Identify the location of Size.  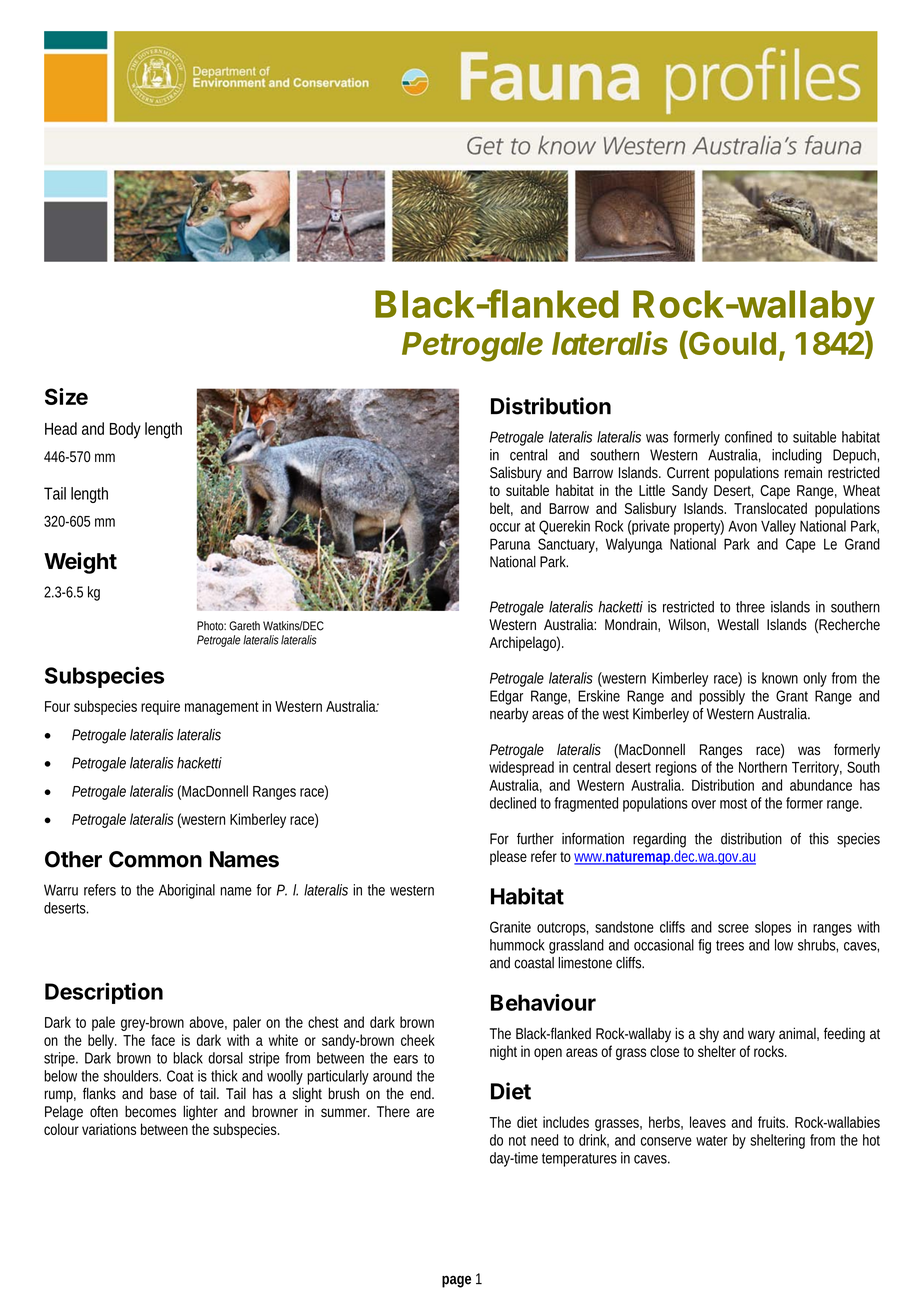
(66, 396).
